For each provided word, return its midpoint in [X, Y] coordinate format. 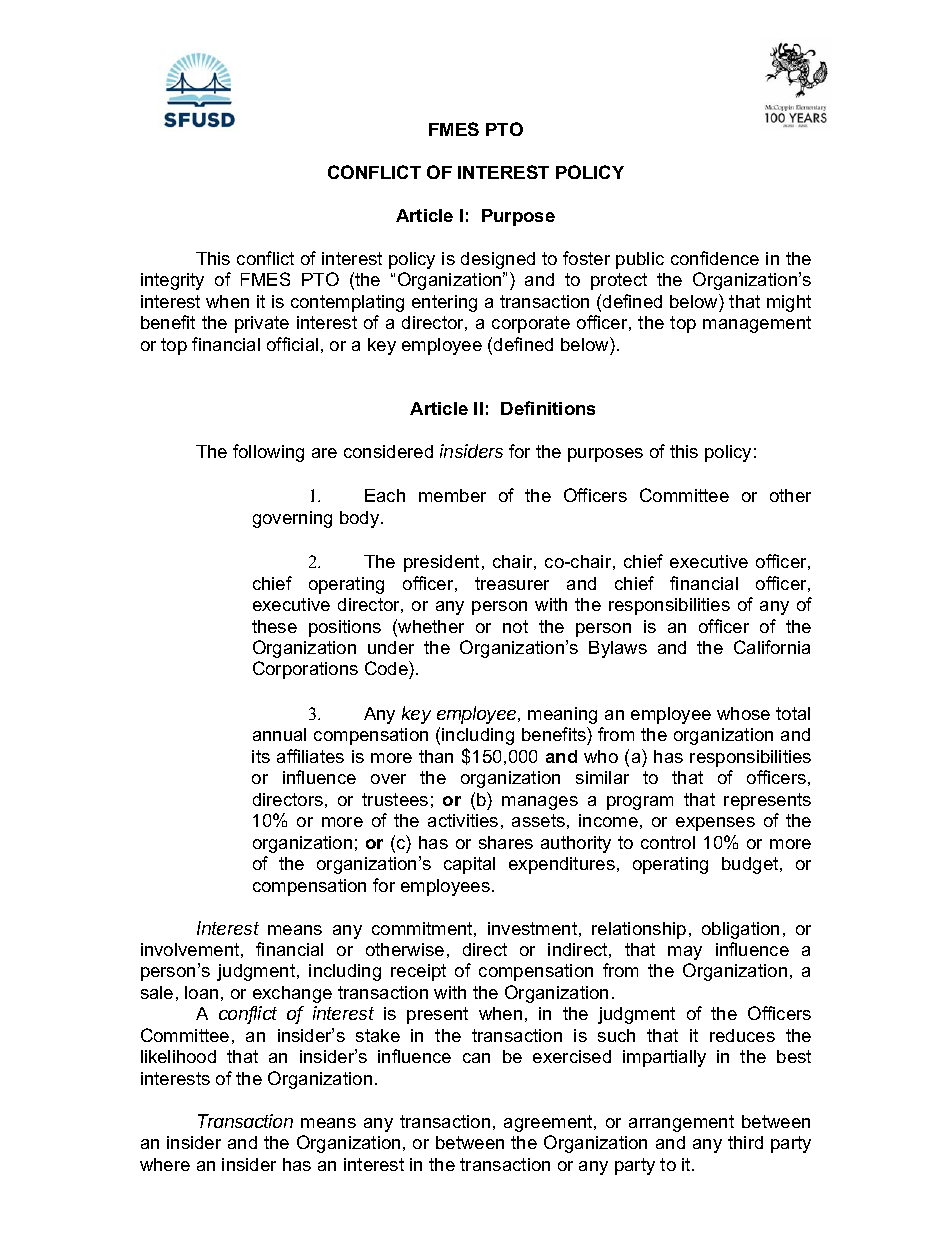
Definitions [548, 408]
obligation [740, 930]
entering [444, 303]
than [436, 756]
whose [743, 713]
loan [201, 992]
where [165, 1164]
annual [279, 734]
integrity [172, 281]
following [268, 453]
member [452, 495]
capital [469, 865]
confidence [715, 258]
